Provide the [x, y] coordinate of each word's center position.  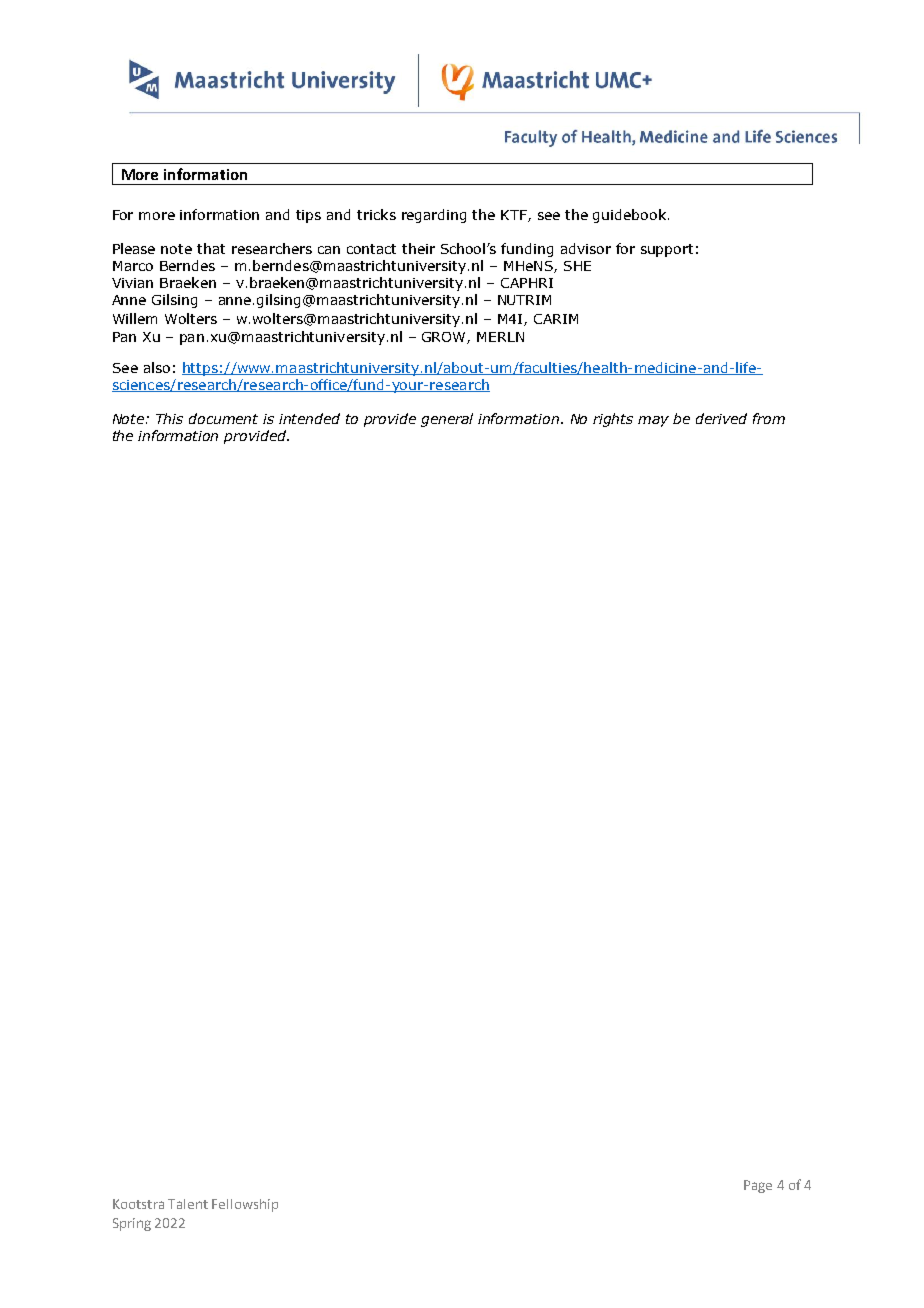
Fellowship [245, 1205]
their [418, 248]
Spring [132, 1224]
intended [309, 418]
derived [721, 418]
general [447, 420]
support [667, 250]
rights [613, 420]
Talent [188, 1204]
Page [758, 1186]
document [223, 418]
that [211, 248]
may [653, 421]
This [169, 418]
